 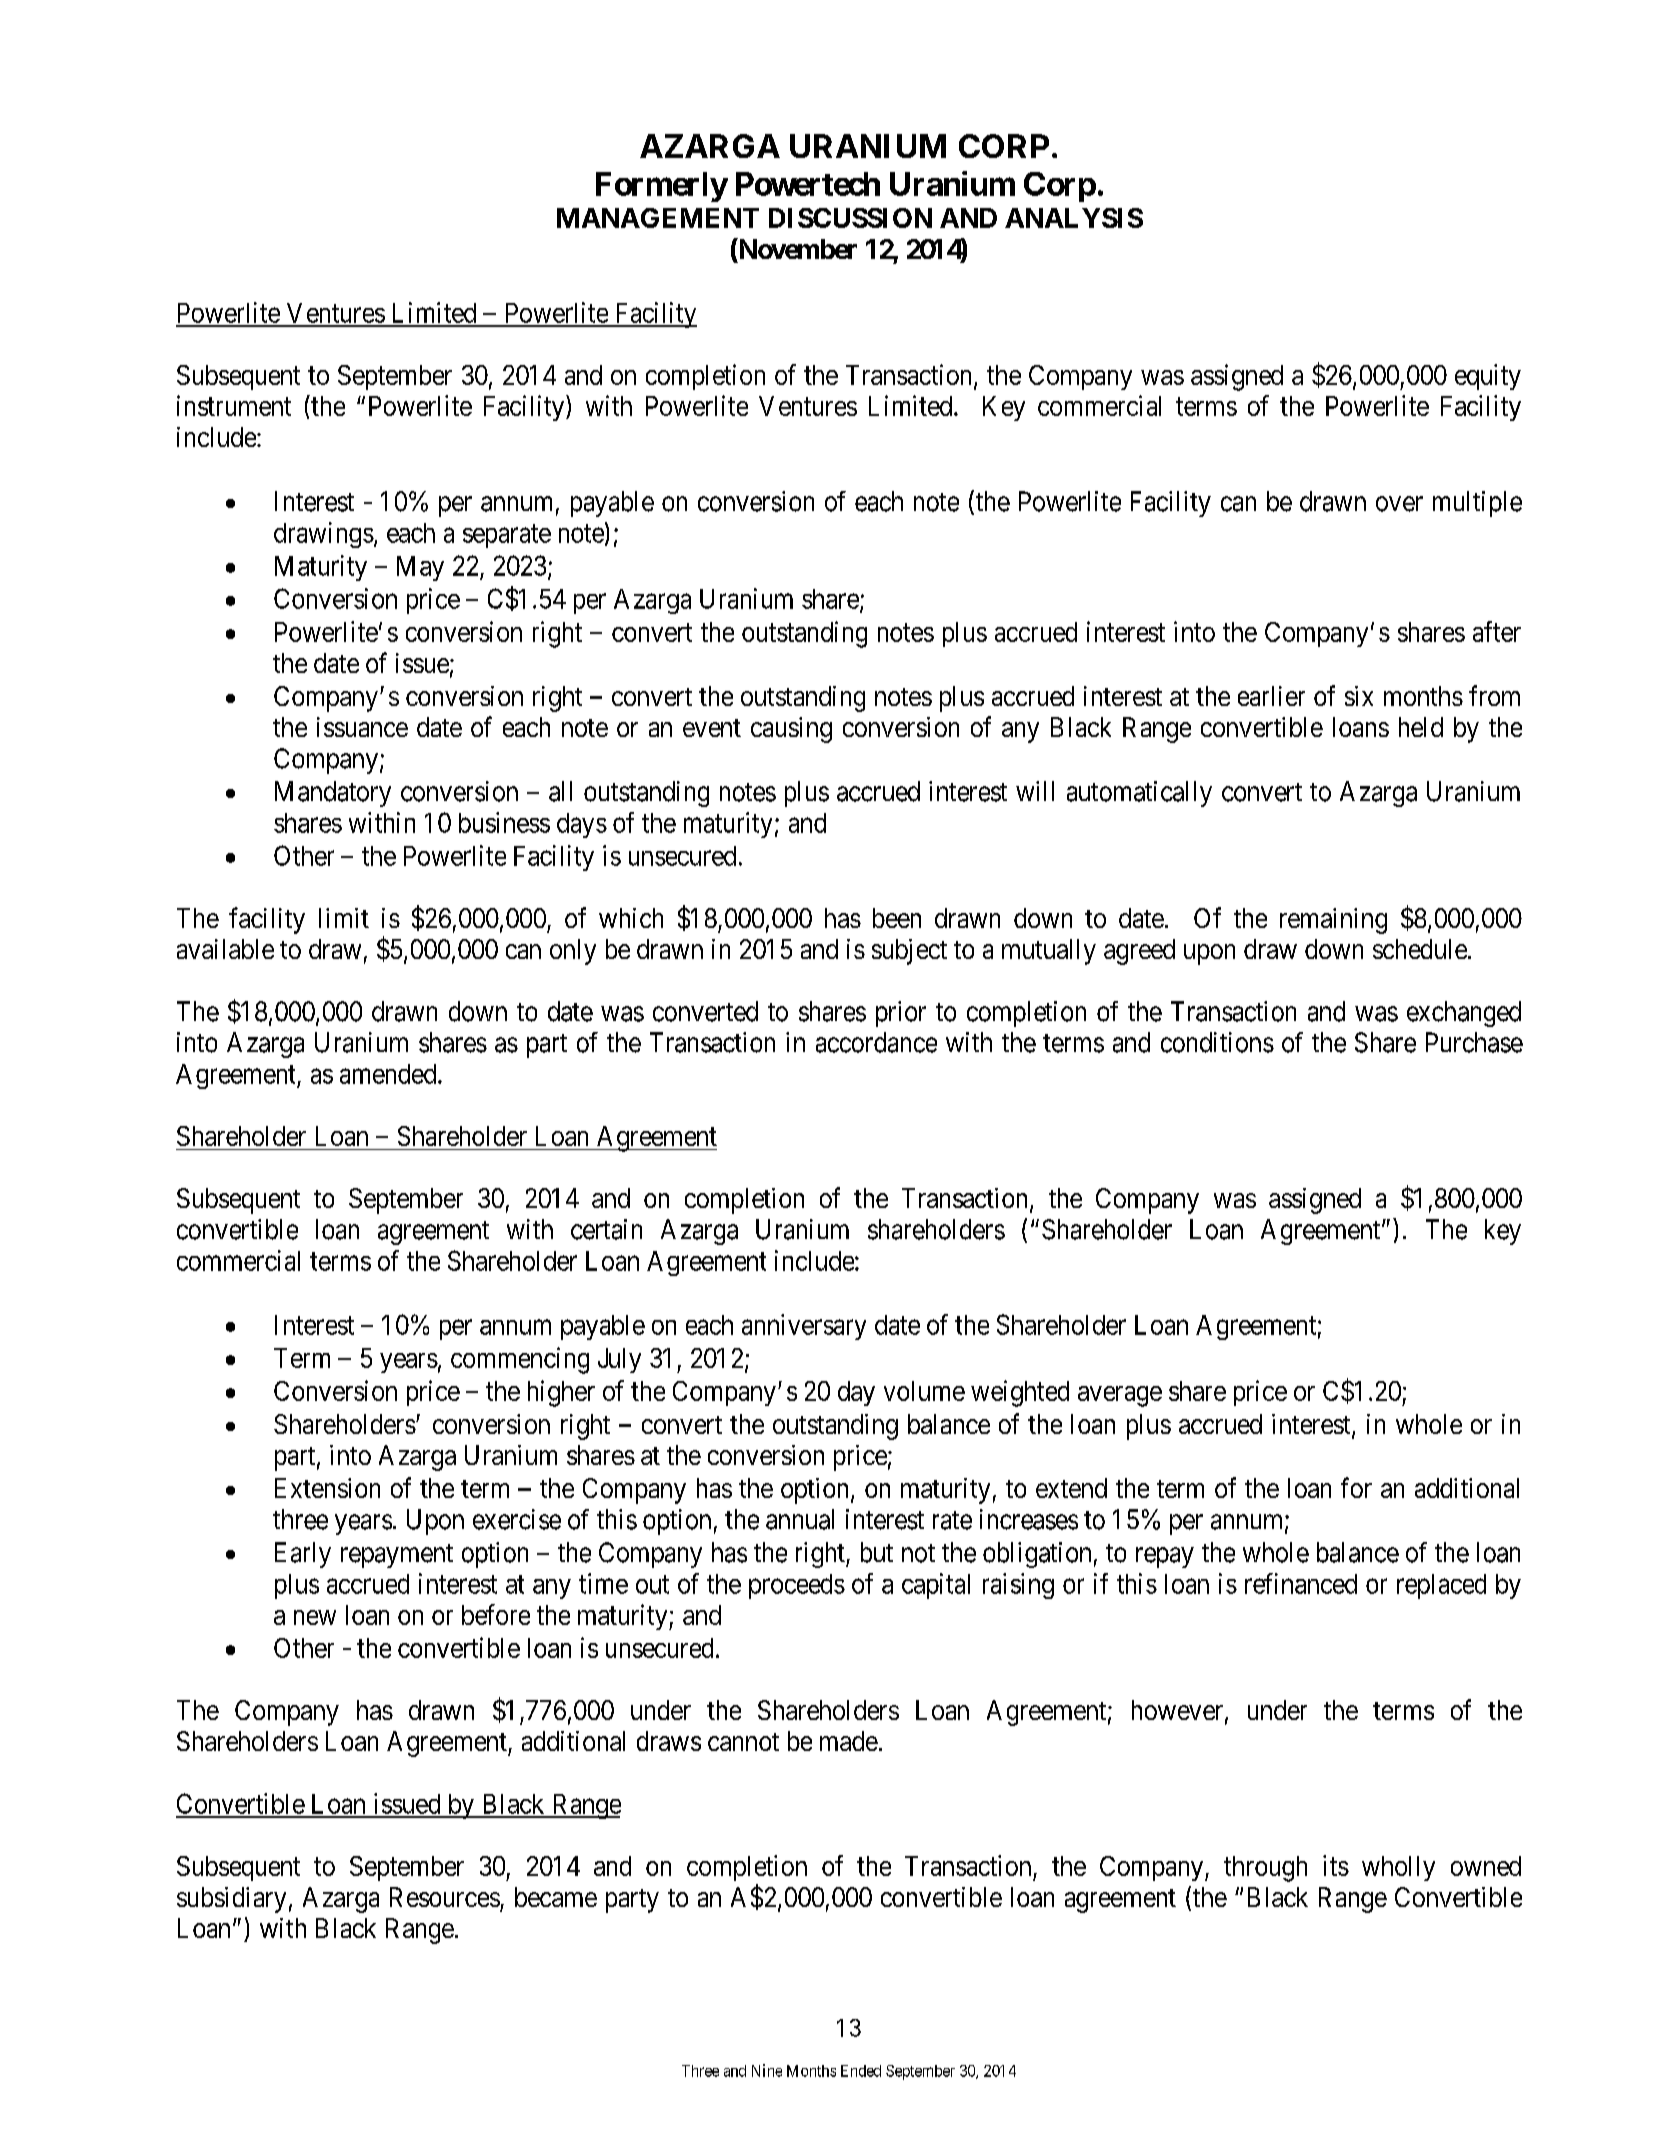 What do you see at coordinates (234, 405) in the document?
I see `instrument` at bounding box center [234, 405].
